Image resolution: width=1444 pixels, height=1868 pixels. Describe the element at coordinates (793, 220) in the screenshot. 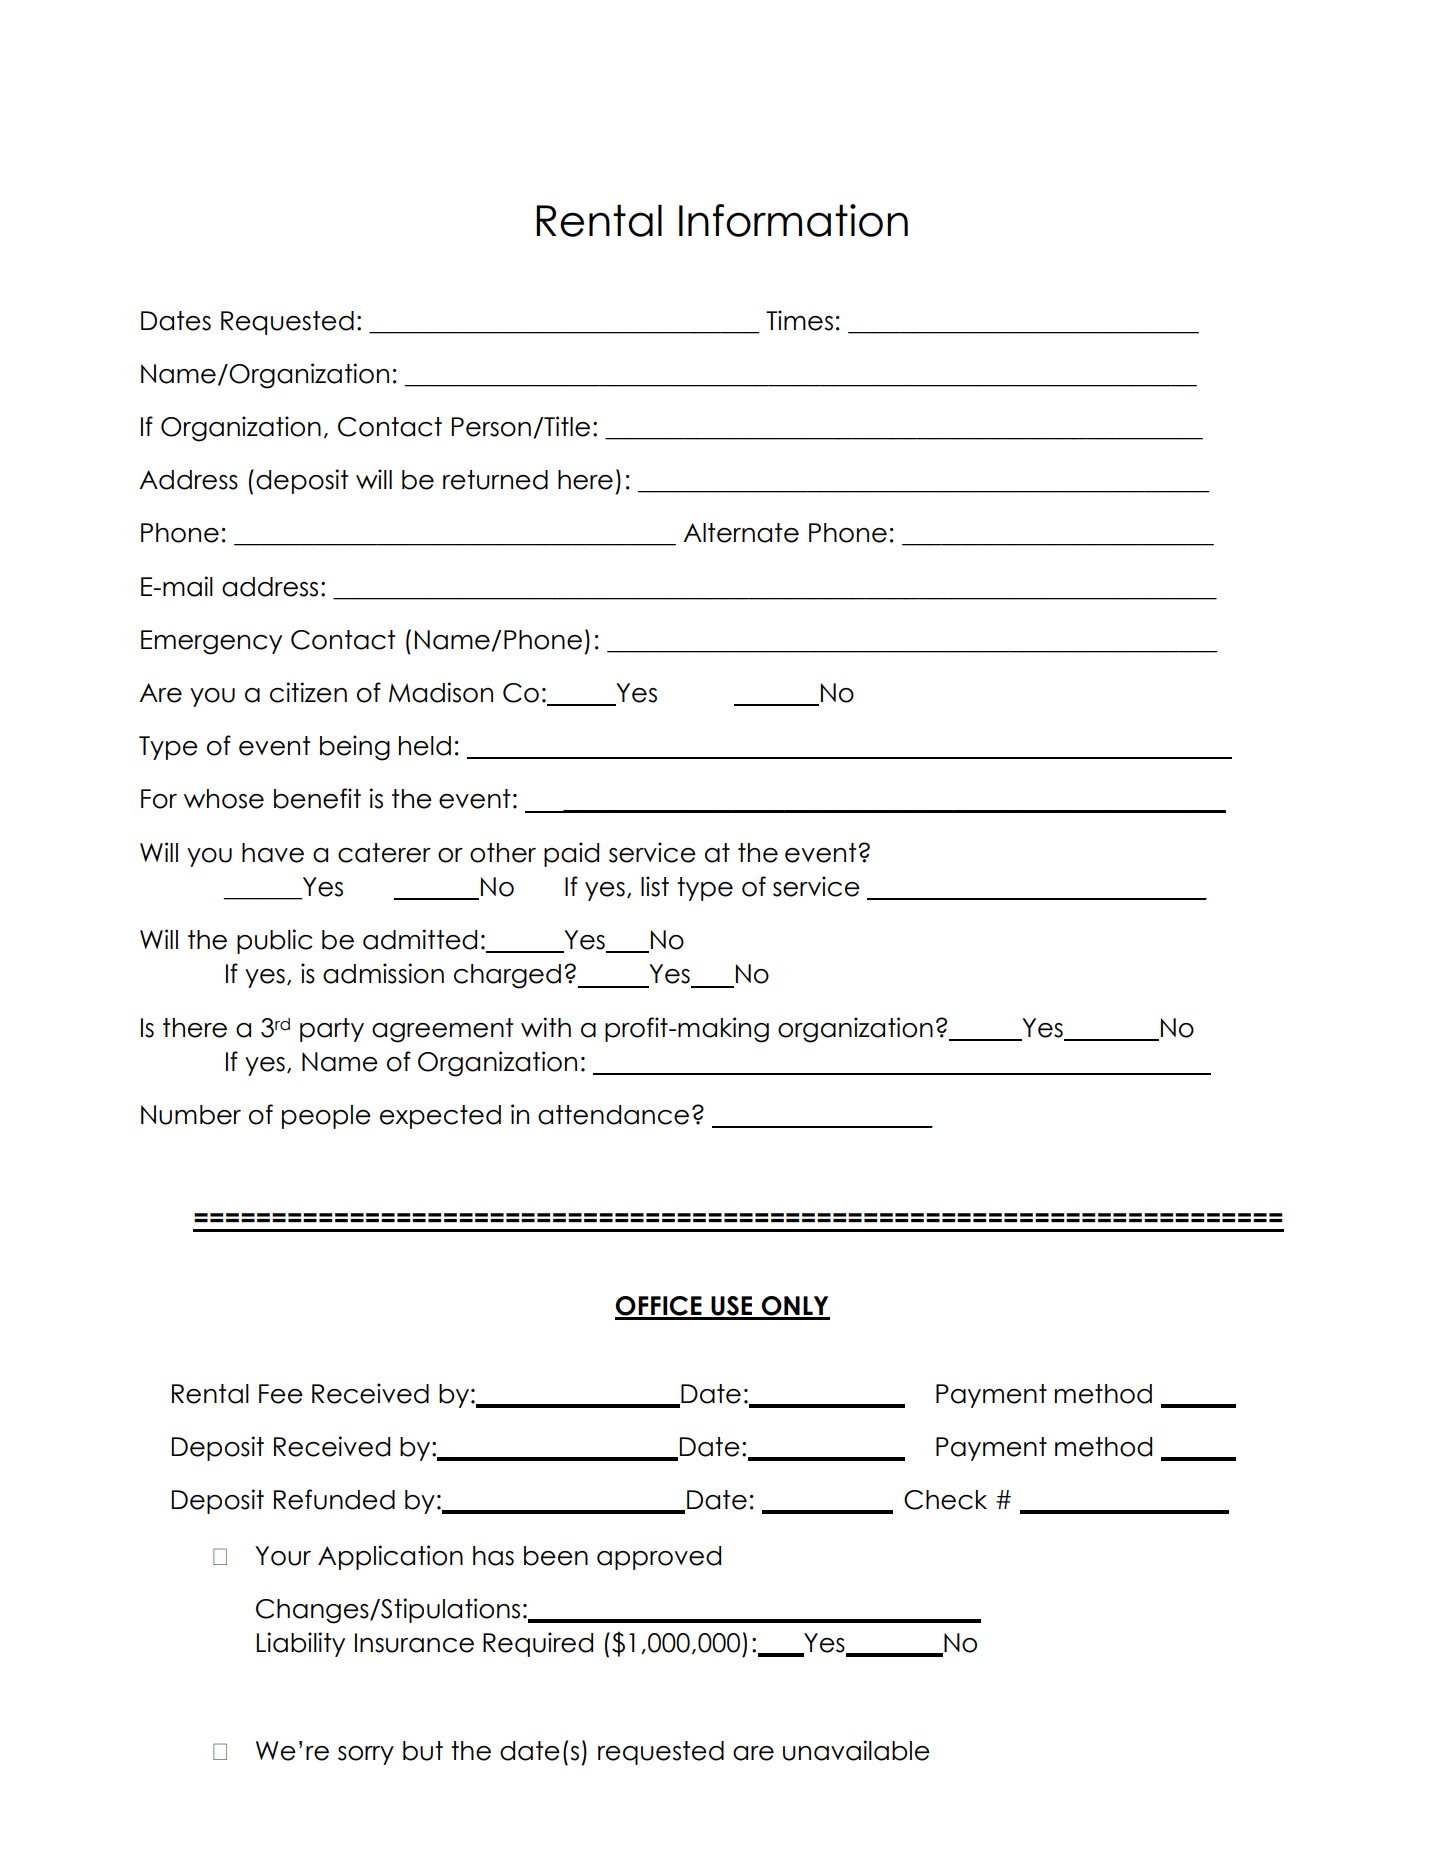

I see `Information` at that location.
